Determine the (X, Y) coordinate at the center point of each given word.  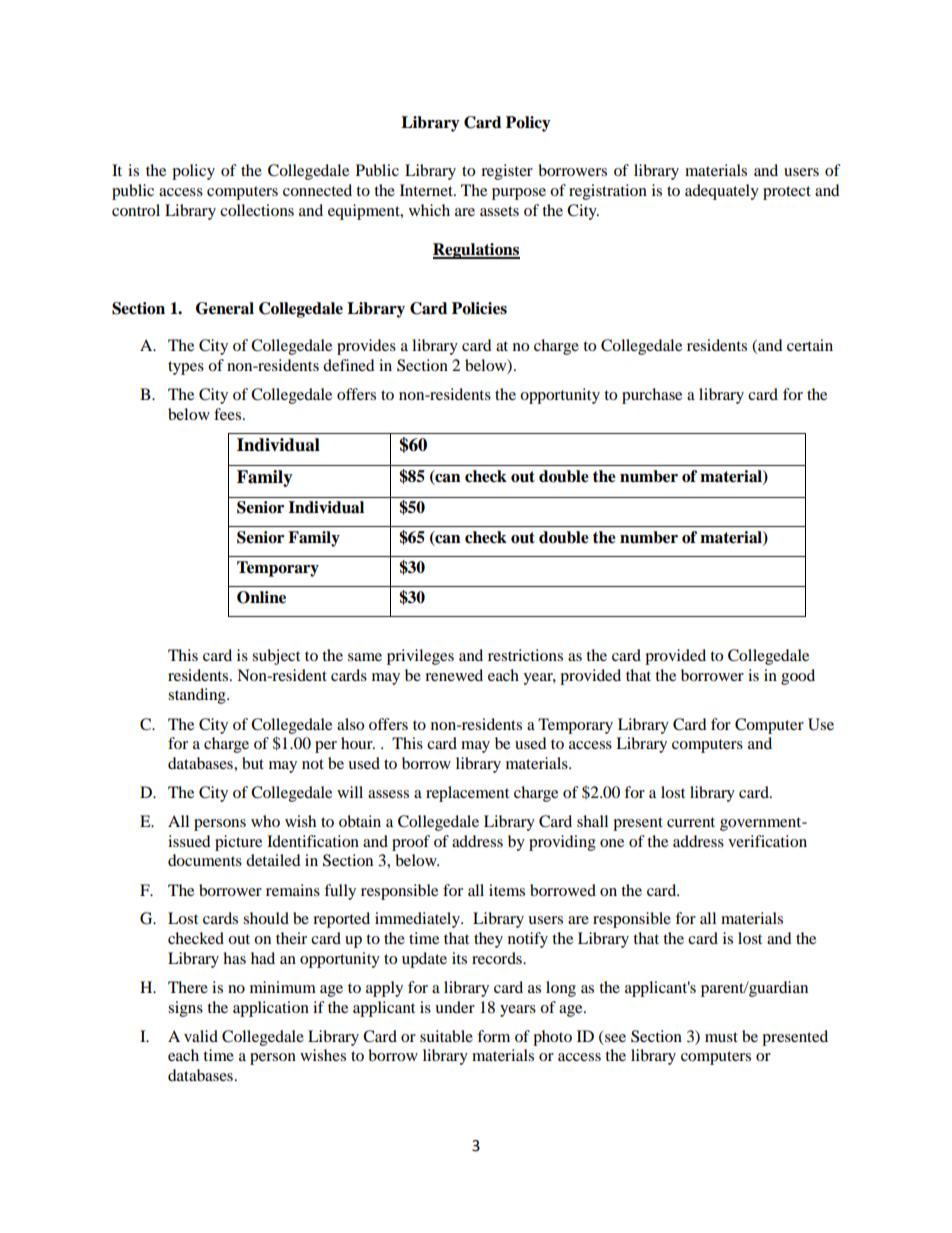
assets (499, 211)
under (455, 1007)
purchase (652, 396)
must (721, 1037)
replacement (467, 794)
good (798, 677)
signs (185, 1009)
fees (229, 414)
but (253, 763)
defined (349, 365)
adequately (722, 192)
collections (257, 210)
